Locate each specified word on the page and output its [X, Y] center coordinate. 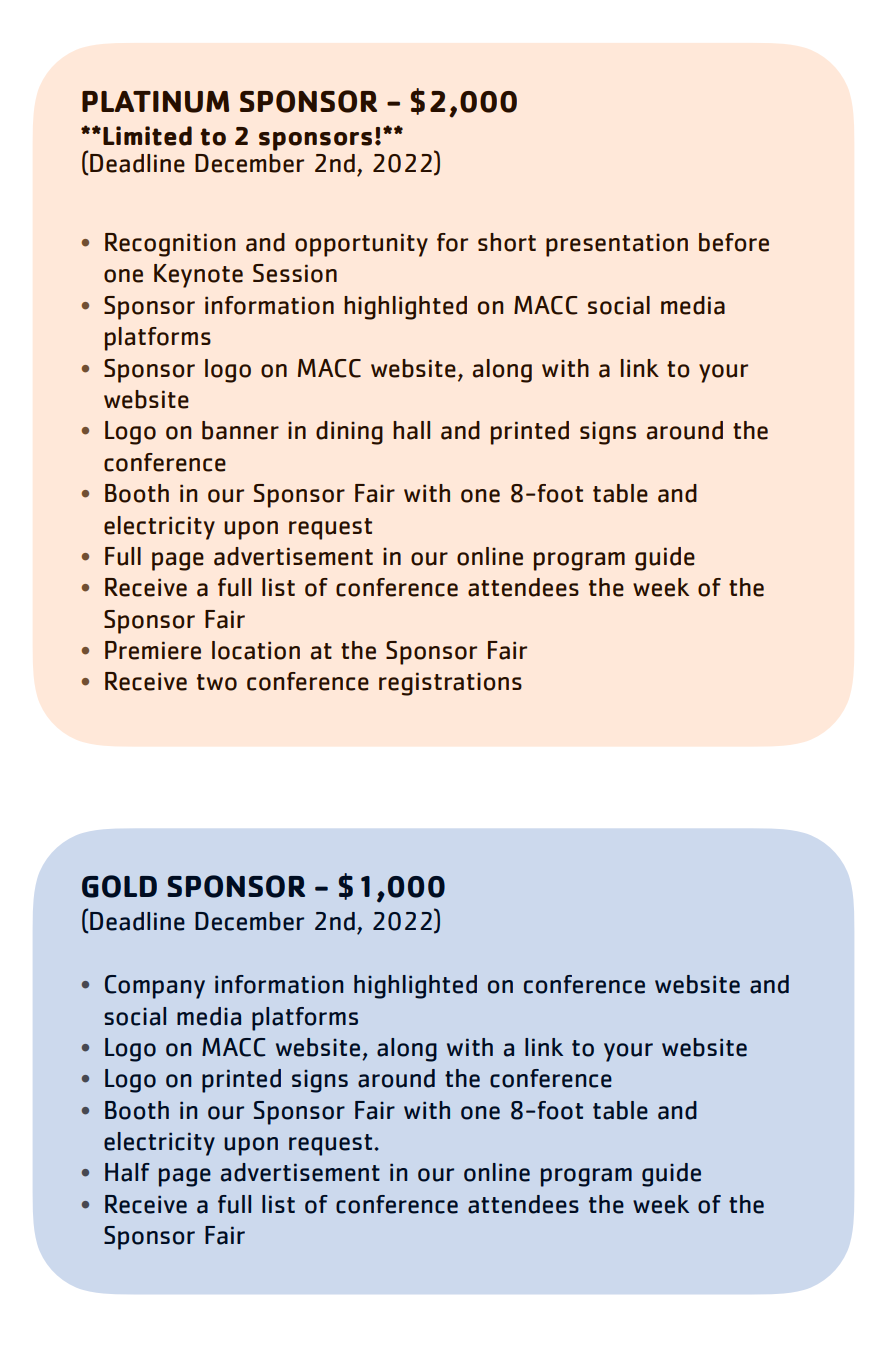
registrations [450, 684]
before [734, 242]
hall [411, 430]
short [507, 242]
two [217, 682]
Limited [147, 136]
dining [349, 433]
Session [295, 273]
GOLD [119, 886]
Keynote [198, 276]
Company [155, 987]
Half [127, 1172]
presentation [617, 245]
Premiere [153, 650]
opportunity [361, 245]
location [256, 650]
